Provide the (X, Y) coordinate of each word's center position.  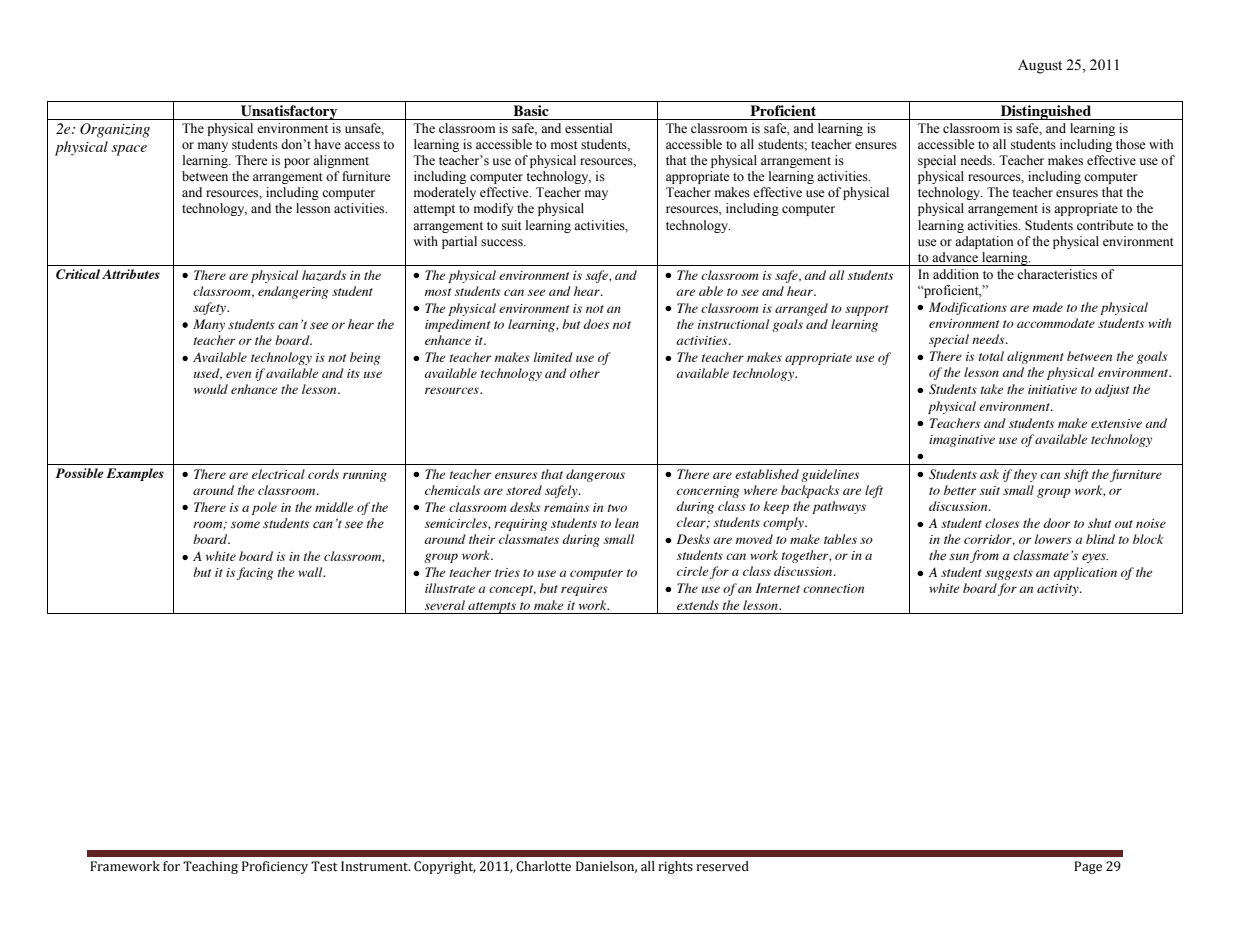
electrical (278, 474)
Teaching (210, 867)
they (1025, 475)
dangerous (595, 475)
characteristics (1057, 274)
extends (698, 605)
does (596, 324)
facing (255, 573)
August (1040, 66)
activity (1059, 590)
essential (589, 128)
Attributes (131, 274)
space (129, 150)
